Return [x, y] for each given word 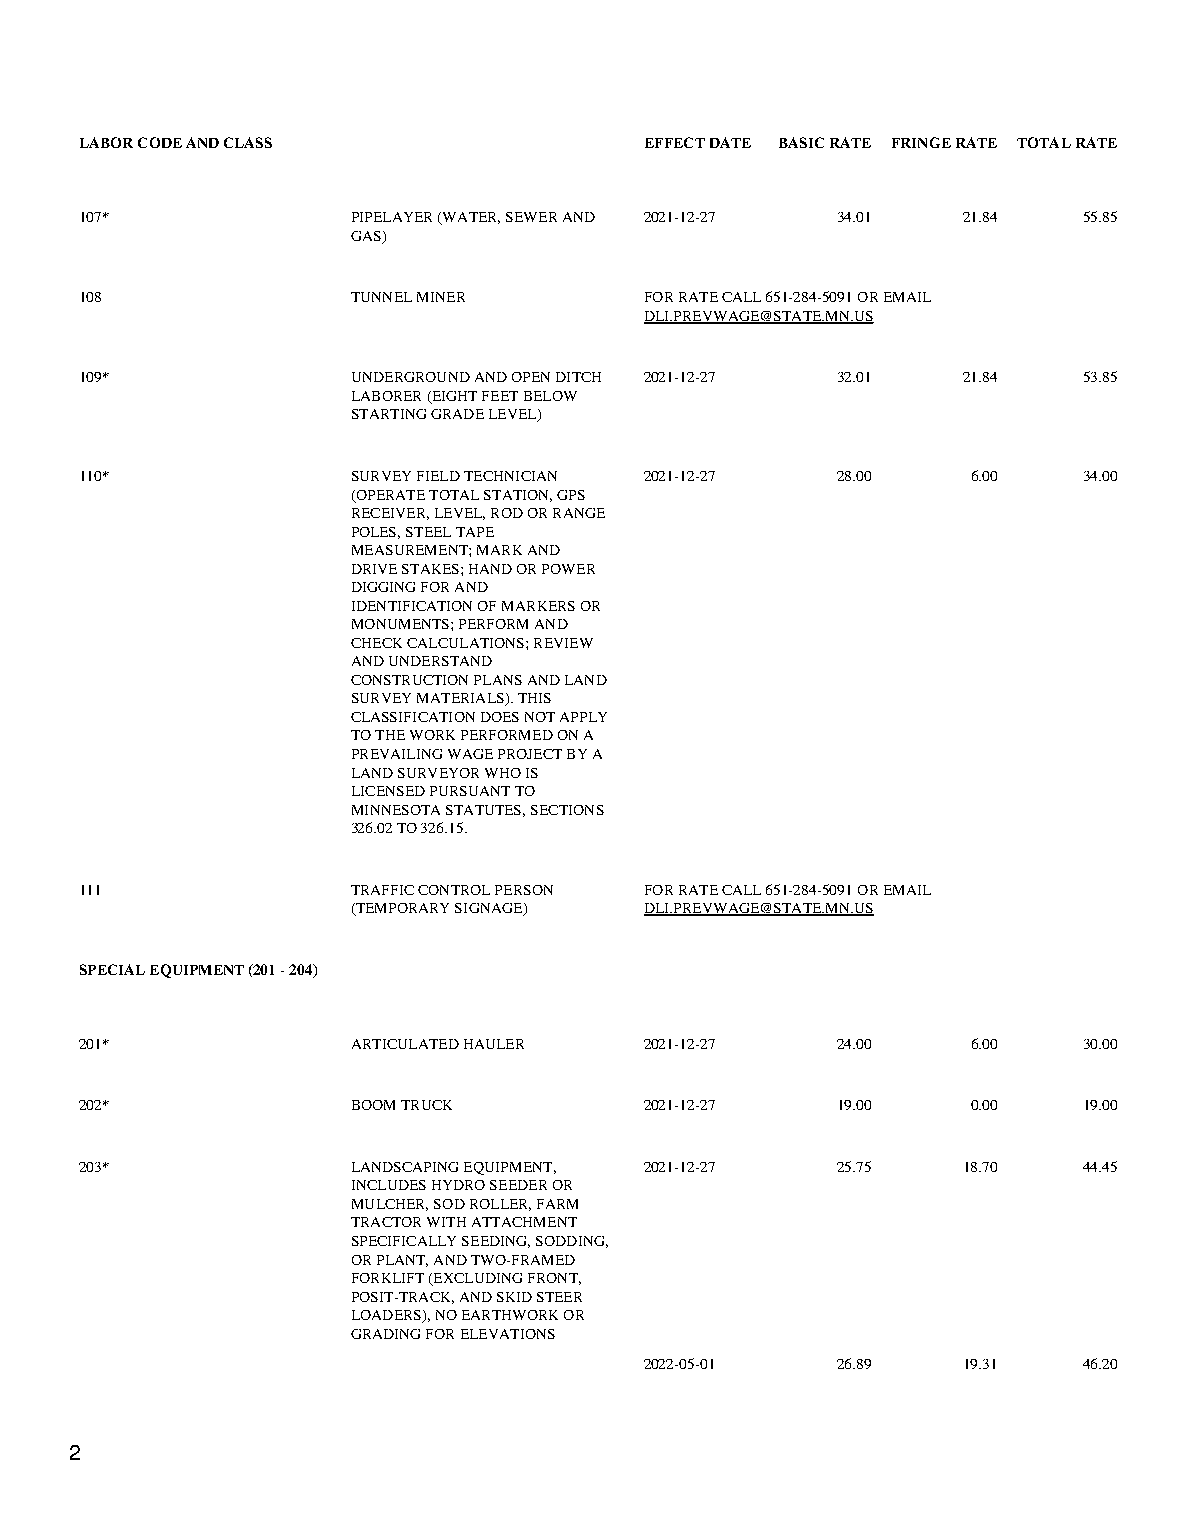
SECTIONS [567, 810]
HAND [490, 569]
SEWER [531, 217]
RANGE [579, 513]
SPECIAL [112, 969]
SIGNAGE [490, 909]
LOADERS [387, 1316]
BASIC [801, 142]
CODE [160, 142]
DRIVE [374, 569]
